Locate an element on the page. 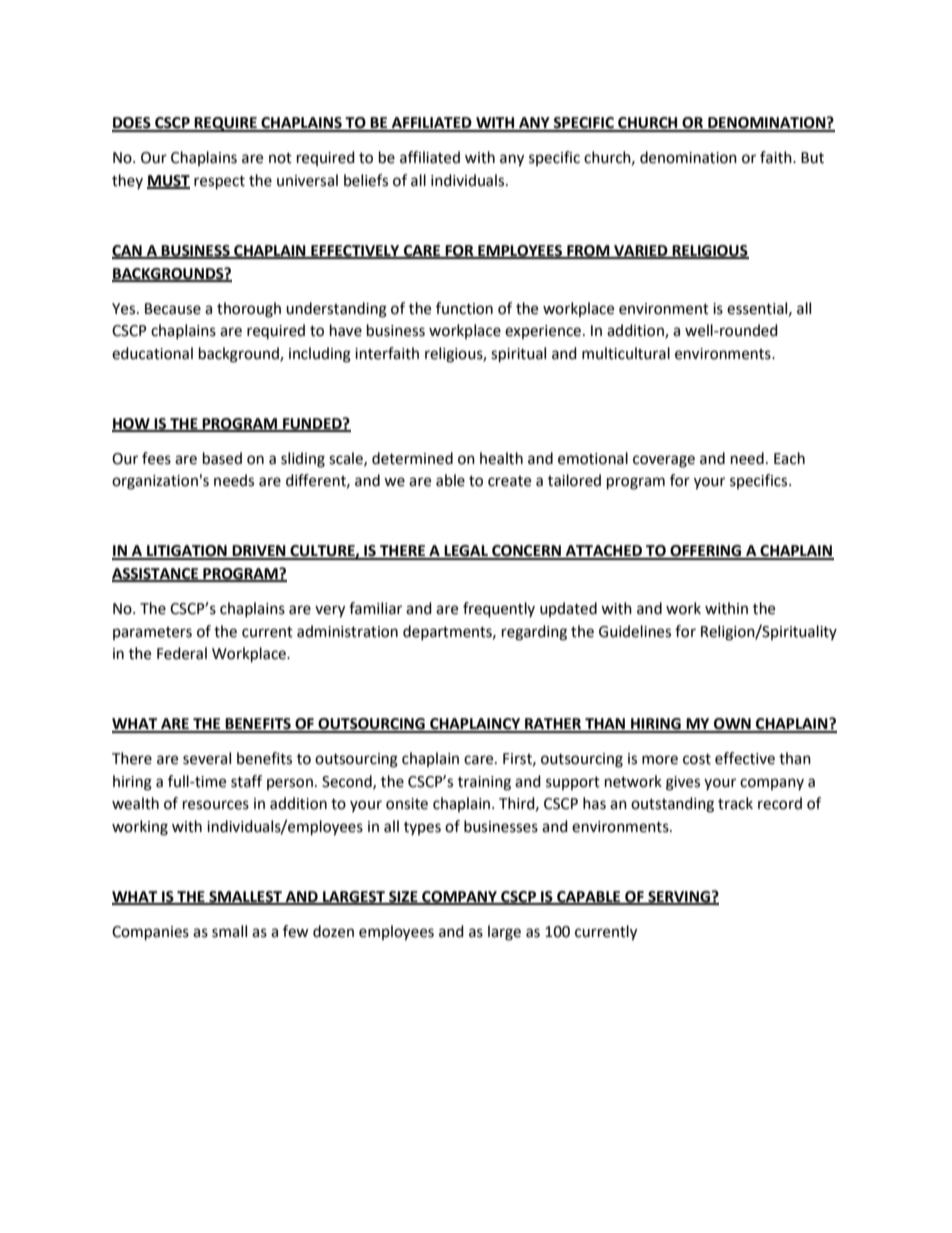 The image size is (952, 1233). respect is located at coordinates (219, 183).
